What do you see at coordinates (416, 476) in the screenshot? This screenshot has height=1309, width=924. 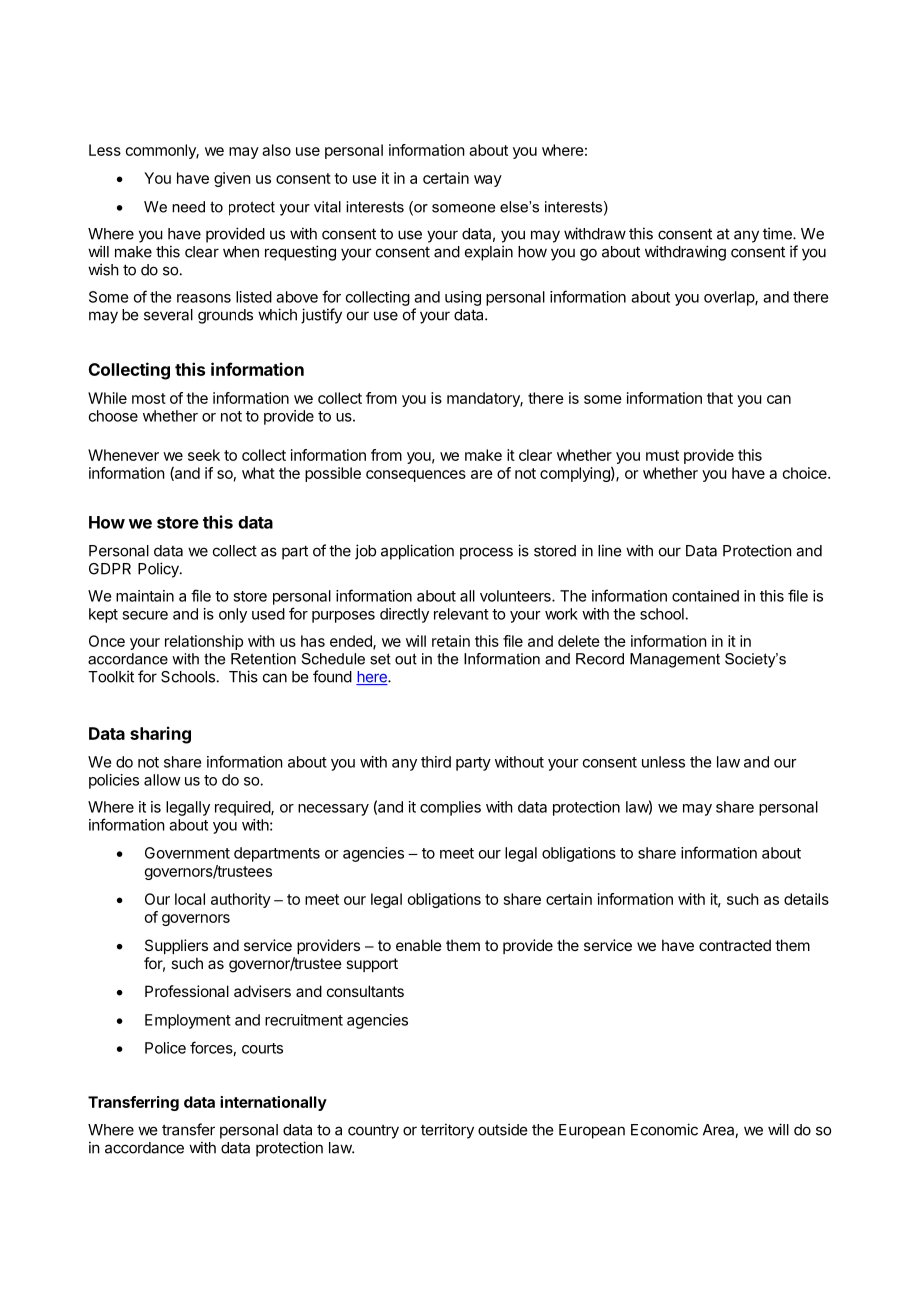 I see `consequences` at bounding box center [416, 476].
